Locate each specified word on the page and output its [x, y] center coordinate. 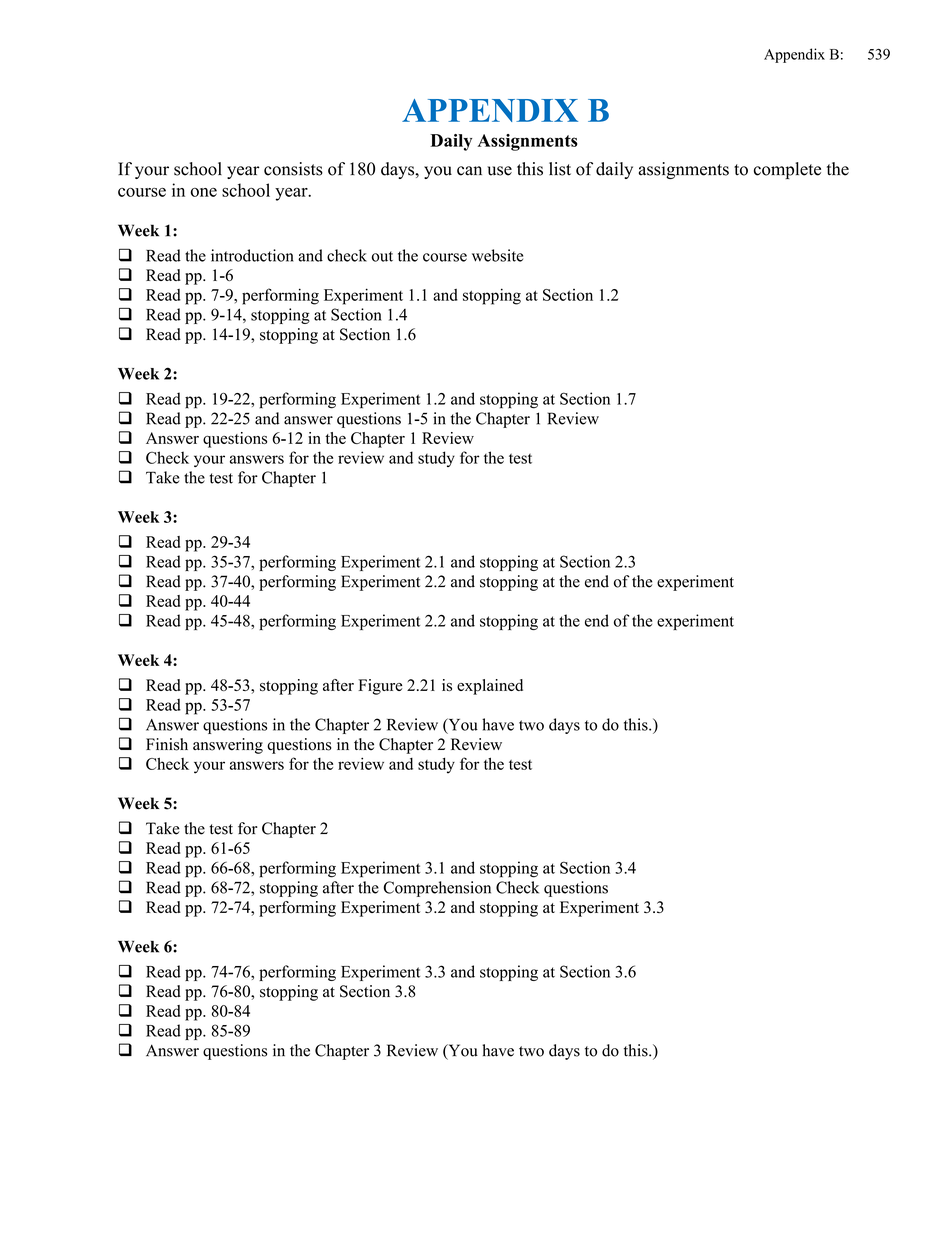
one [203, 192]
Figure [380, 687]
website [497, 255]
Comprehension [437, 889]
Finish [167, 744]
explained [490, 687]
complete [787, 170]
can [469, 171]
